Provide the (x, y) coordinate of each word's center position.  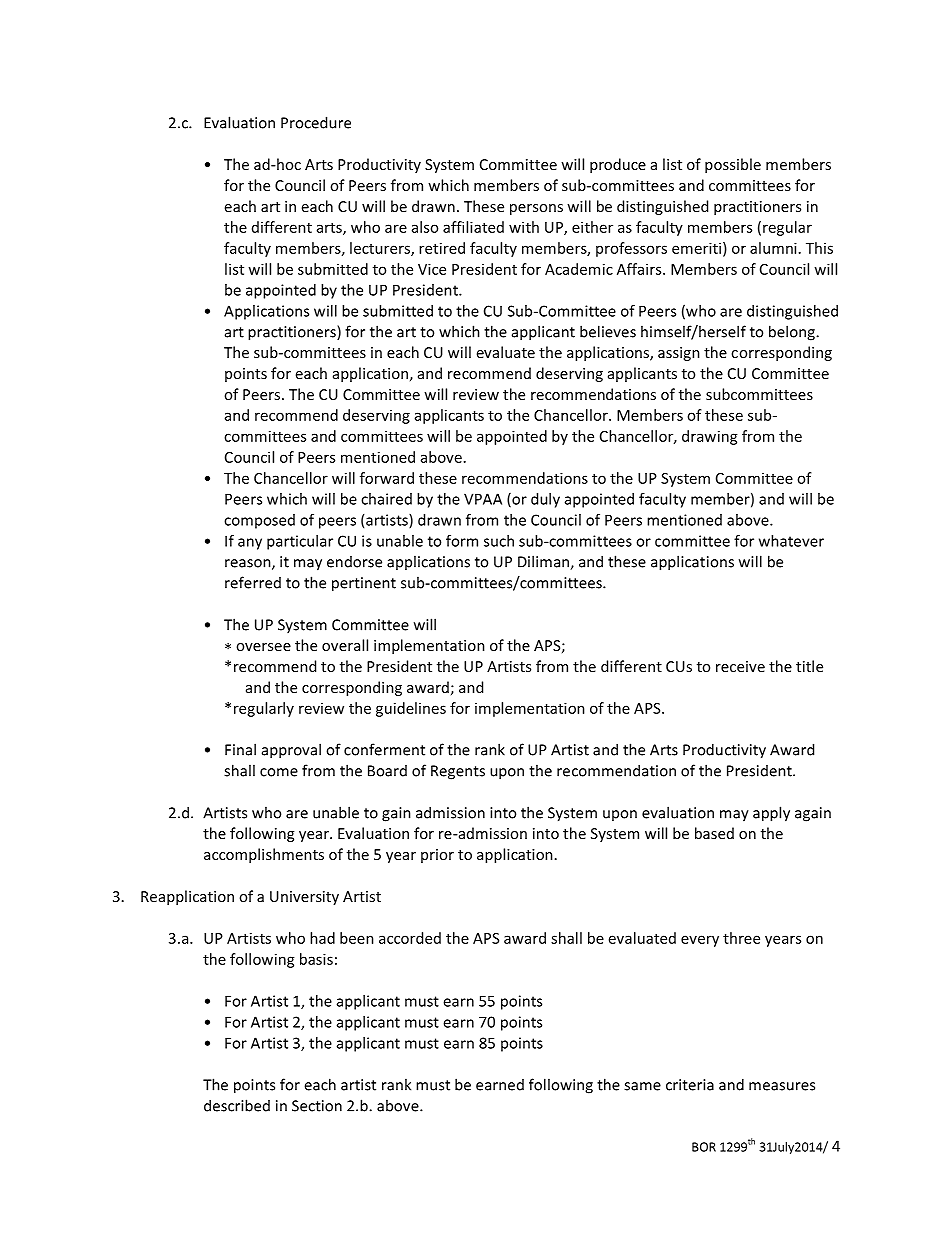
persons (536, 209)
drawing (710, 437)
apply (771, 814)
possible (733, 165)
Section (317, 1106)
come (279, 772)
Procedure (316, 122)
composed (259, 521)
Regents (458, 772)
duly (545, 500)
